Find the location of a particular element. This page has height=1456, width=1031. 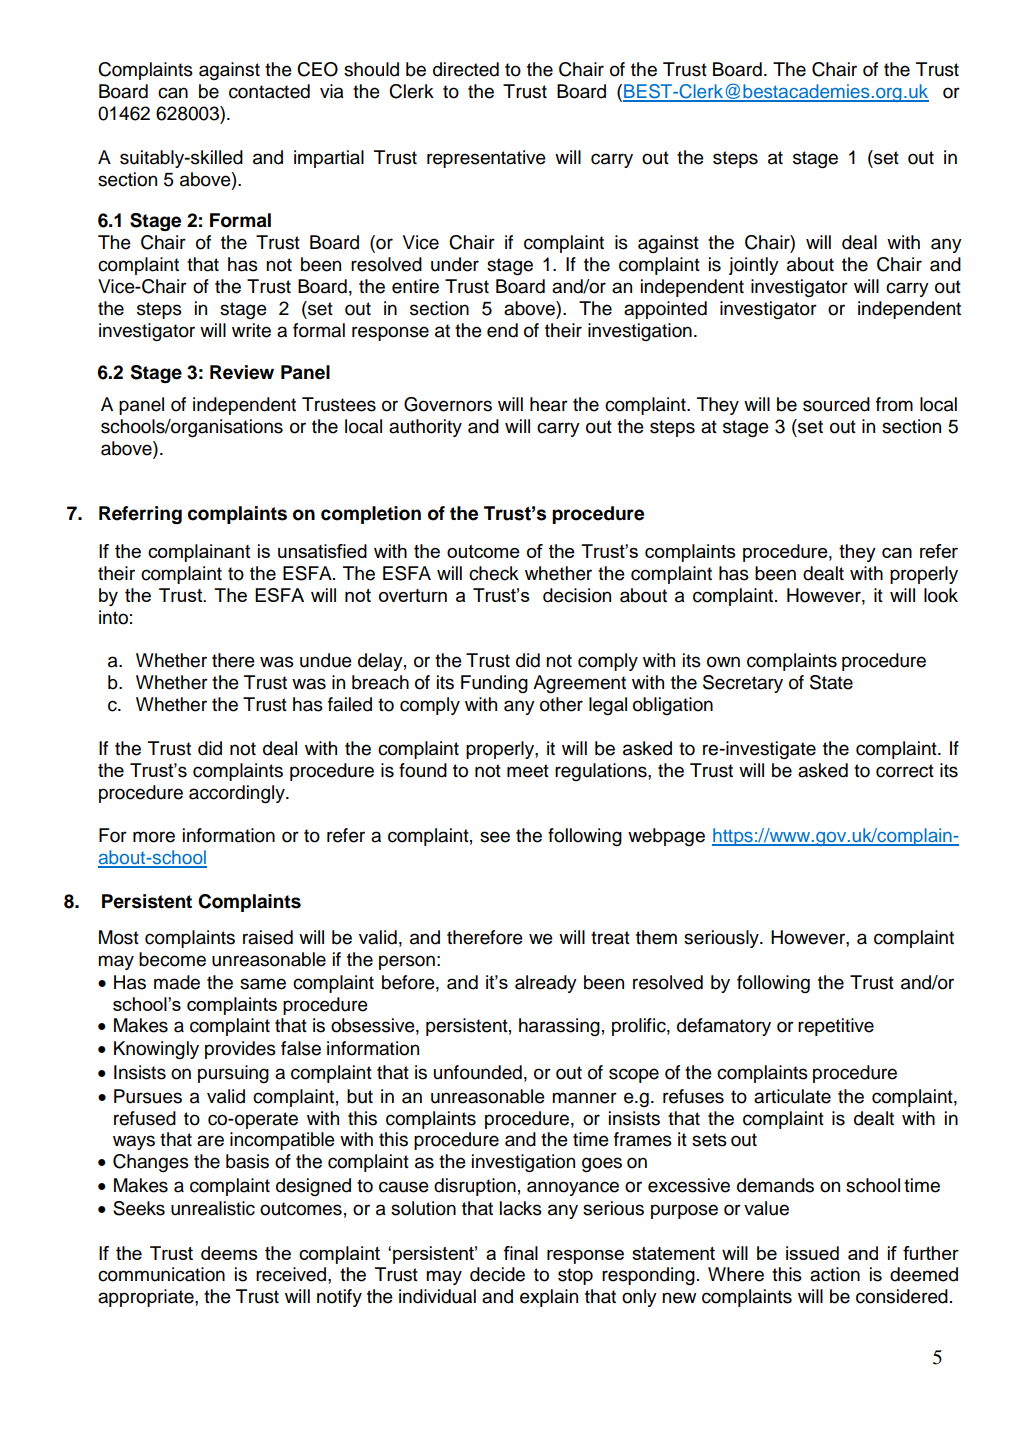

write is located at coordinates (251, 330).
